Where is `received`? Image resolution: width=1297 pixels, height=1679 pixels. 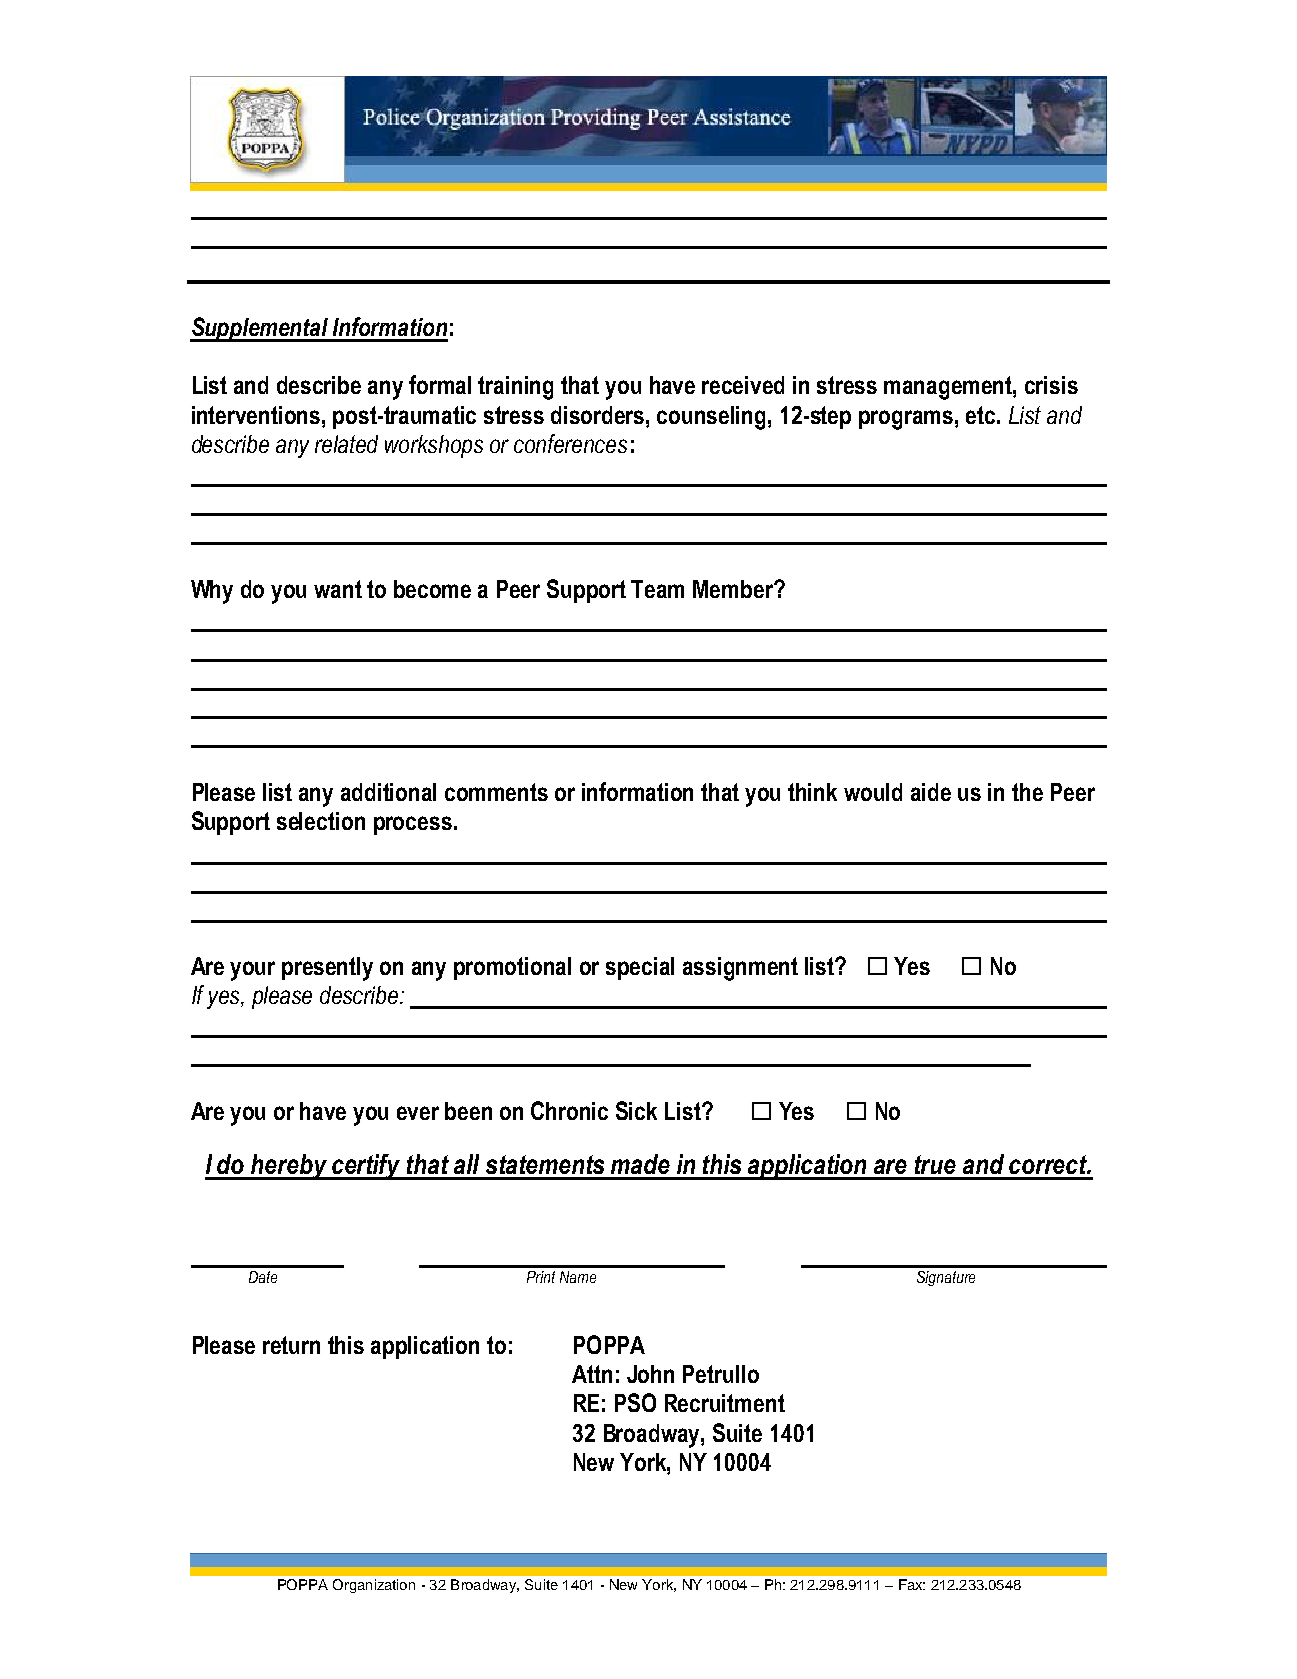
received is located at coordinates (743, 385).
